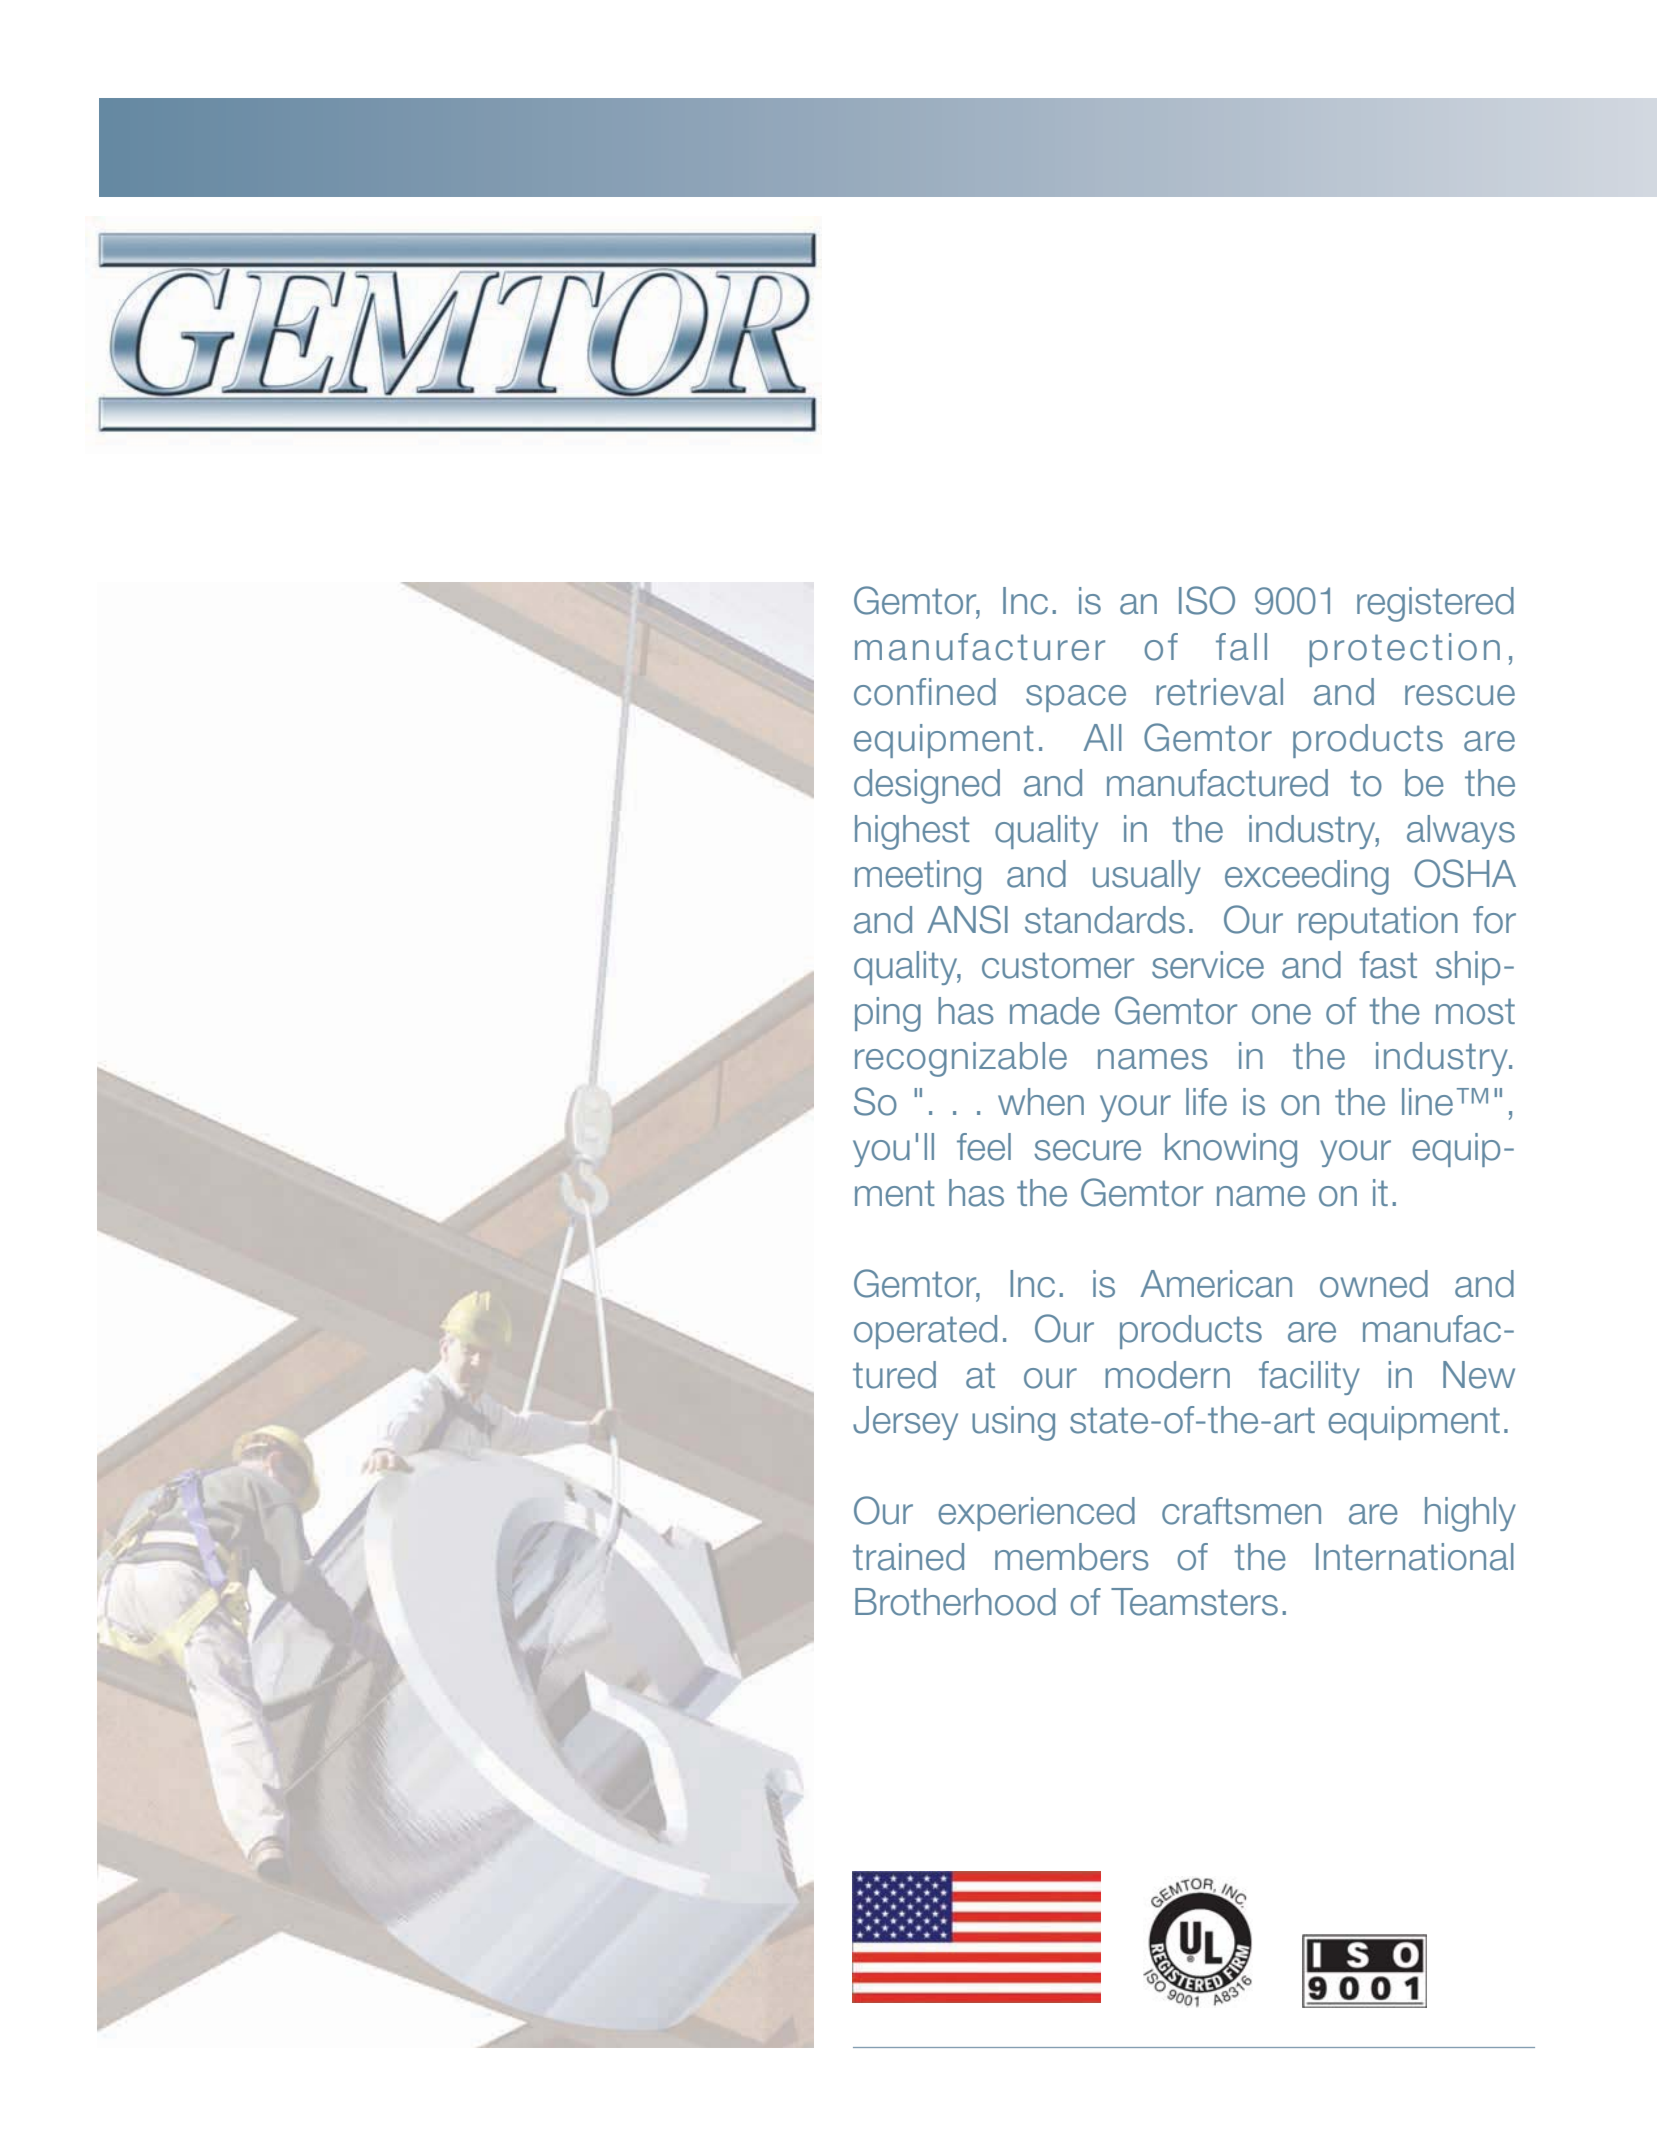  I want to click on ISO, so click(1207, 600).
